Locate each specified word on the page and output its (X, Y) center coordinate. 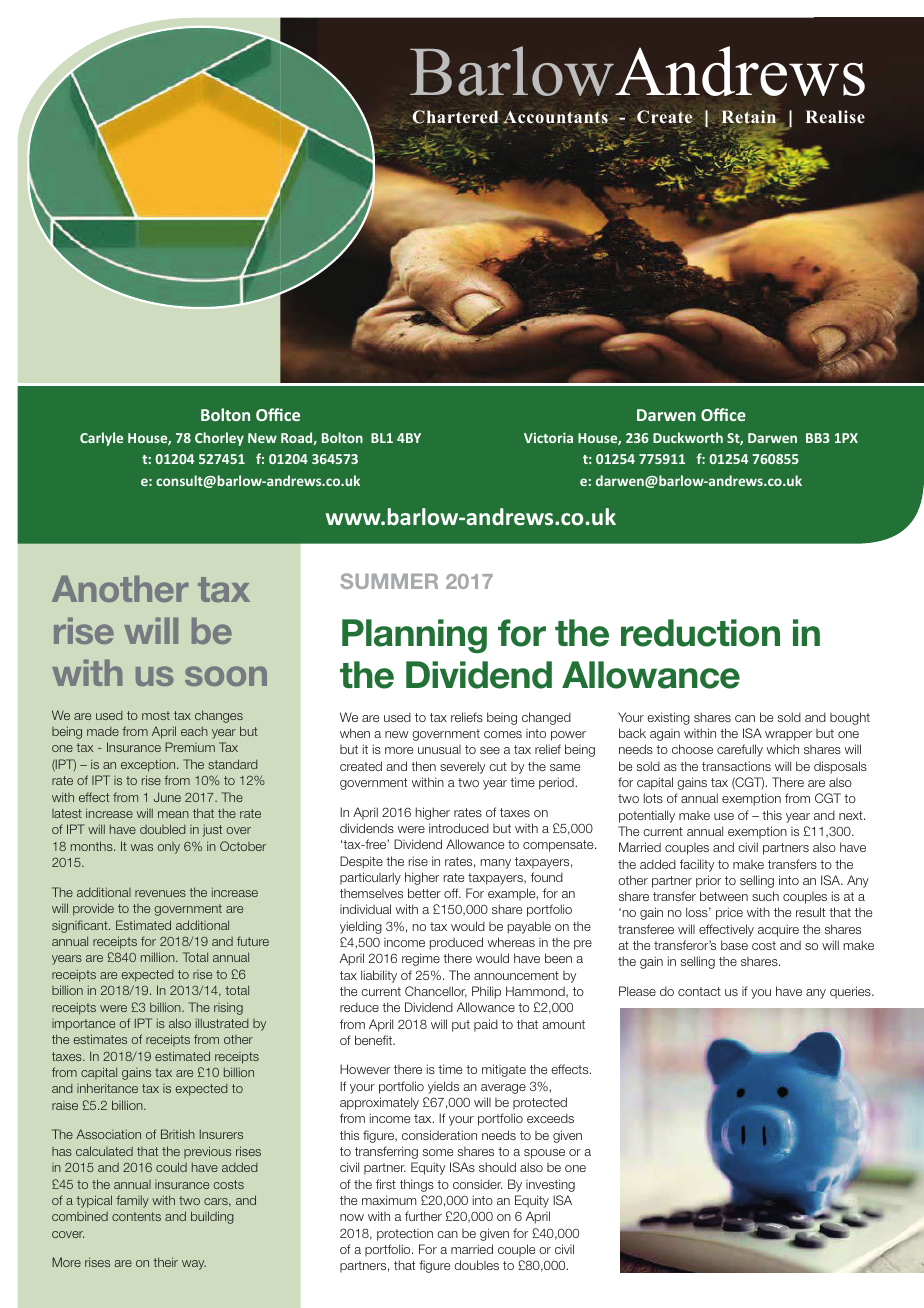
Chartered (455, 117)
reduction (700, 633)
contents (136, 1216)
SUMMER (389, 581)
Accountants (555, 118)
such (765, 896)
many (496, 864)
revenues (160, 893)
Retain (749, 117)
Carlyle (101, 439)
